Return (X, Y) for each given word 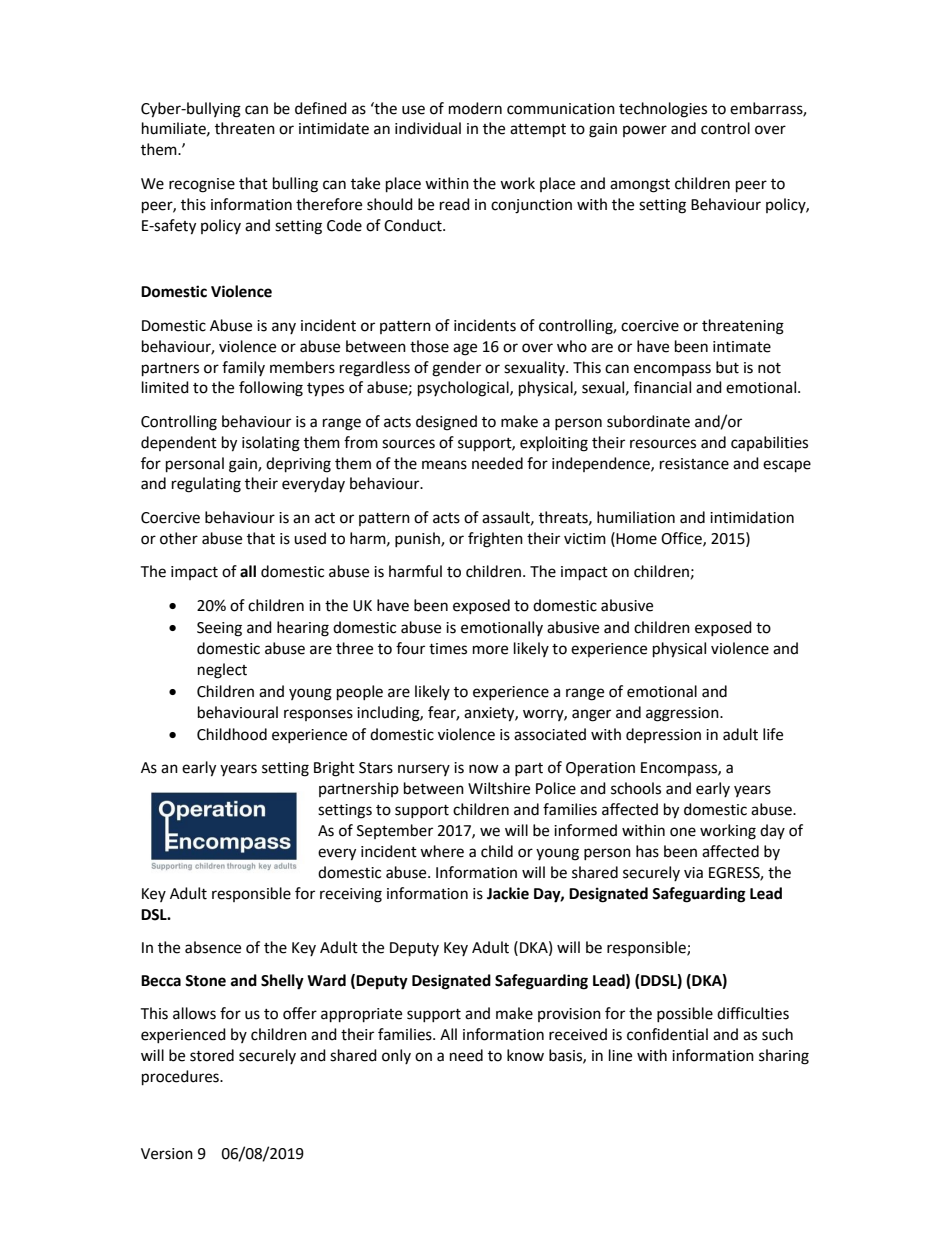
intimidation (752, 517)
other (179, 538)
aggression (683, 714)
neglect (222, 671)
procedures (181, 1078)
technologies (663, 110)
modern (475, 108)
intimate (742, 347)
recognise (202, 185)
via (693, 873)
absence (213, 947)
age (465, 349)
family (243, 368)
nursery (424, 770)
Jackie (508, 893)
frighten (495, 540)
